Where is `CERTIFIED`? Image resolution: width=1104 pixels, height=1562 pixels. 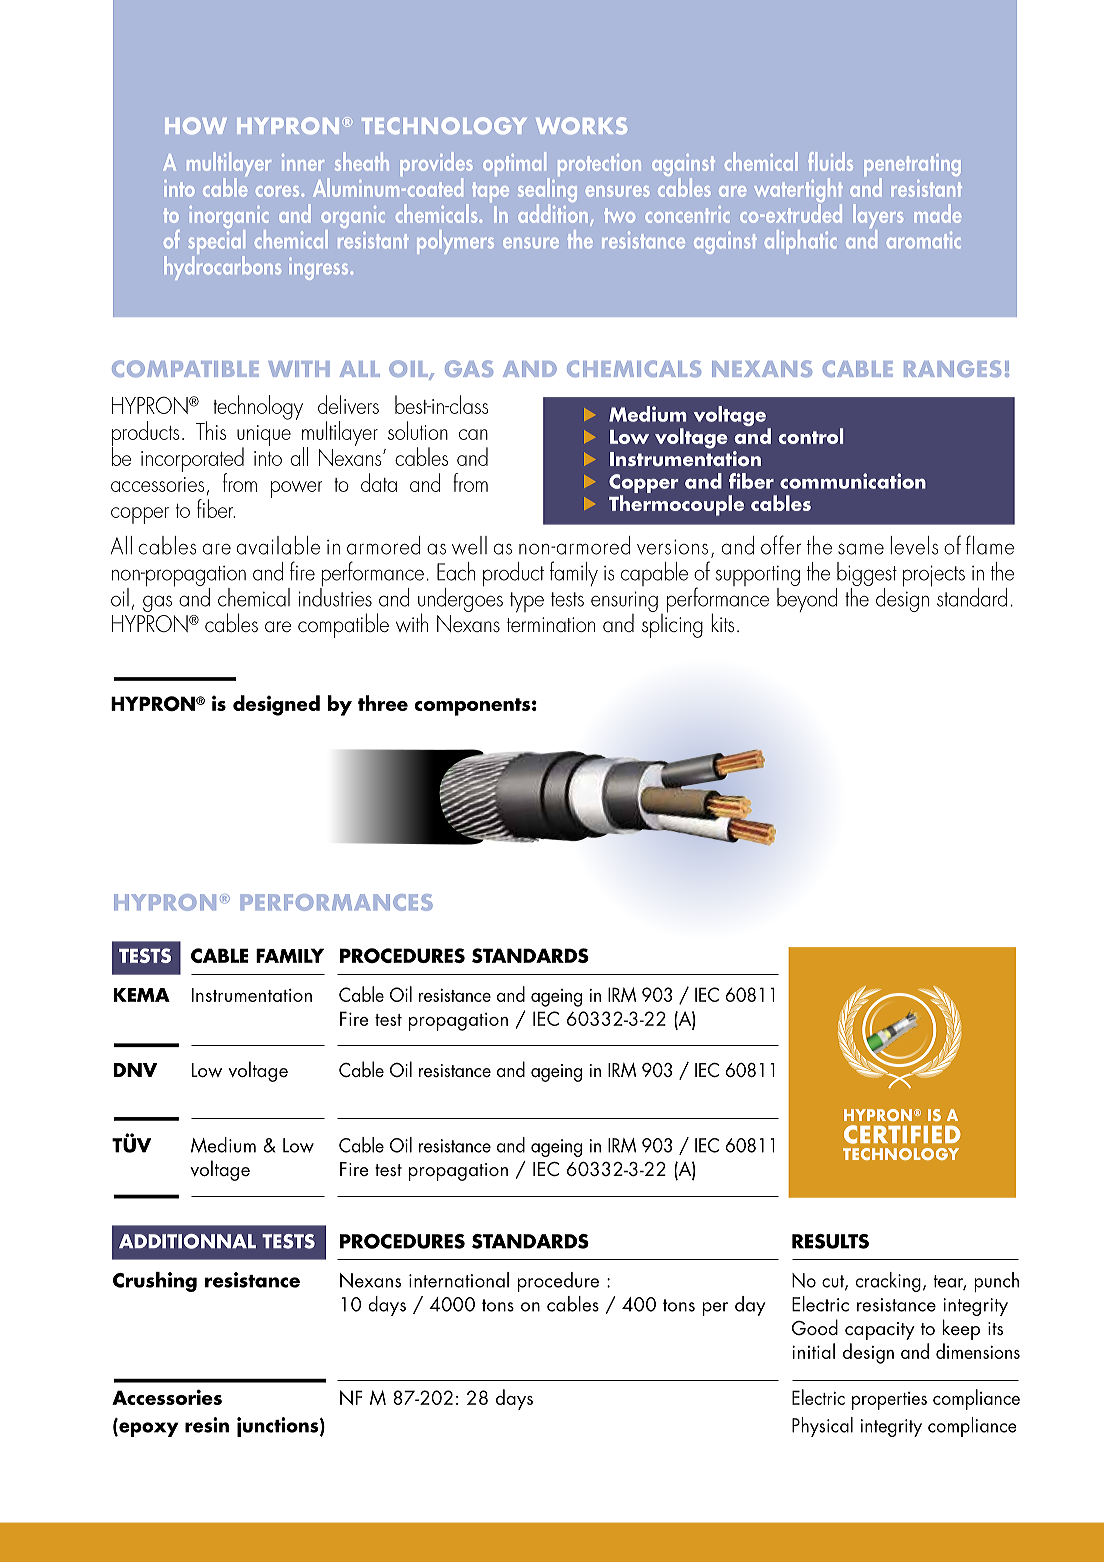 CERTIFIED is located at coordinates (902, 1134).
